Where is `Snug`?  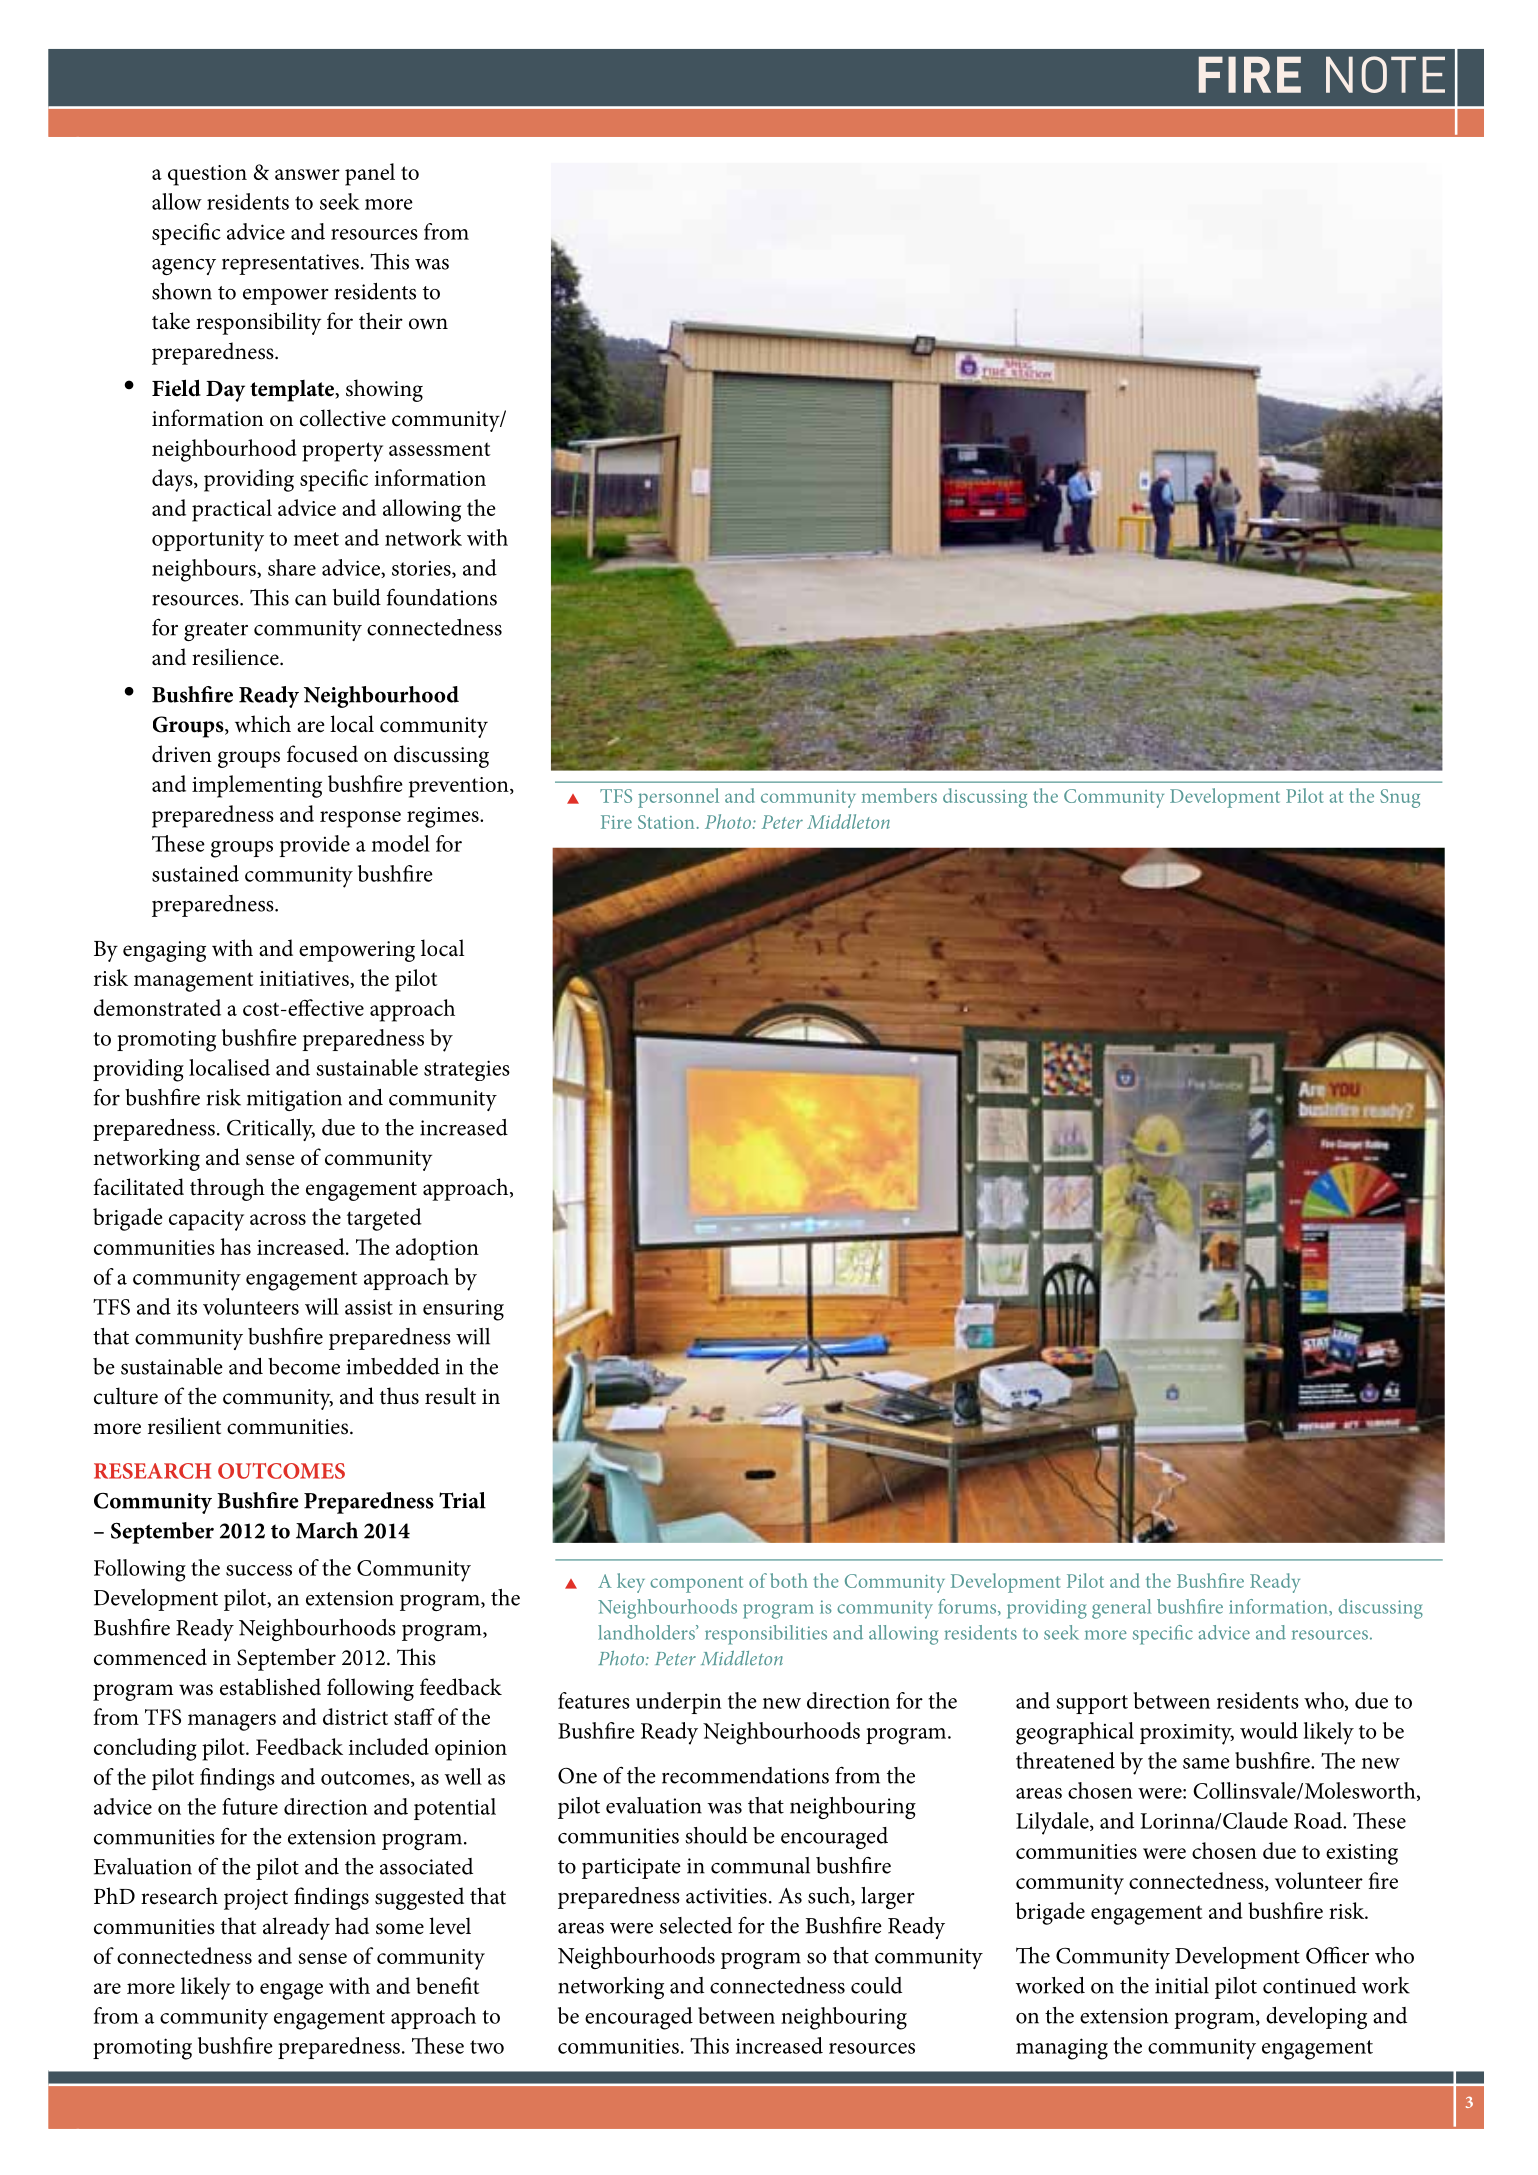
Snug is located at coordinates (1400, 798).
